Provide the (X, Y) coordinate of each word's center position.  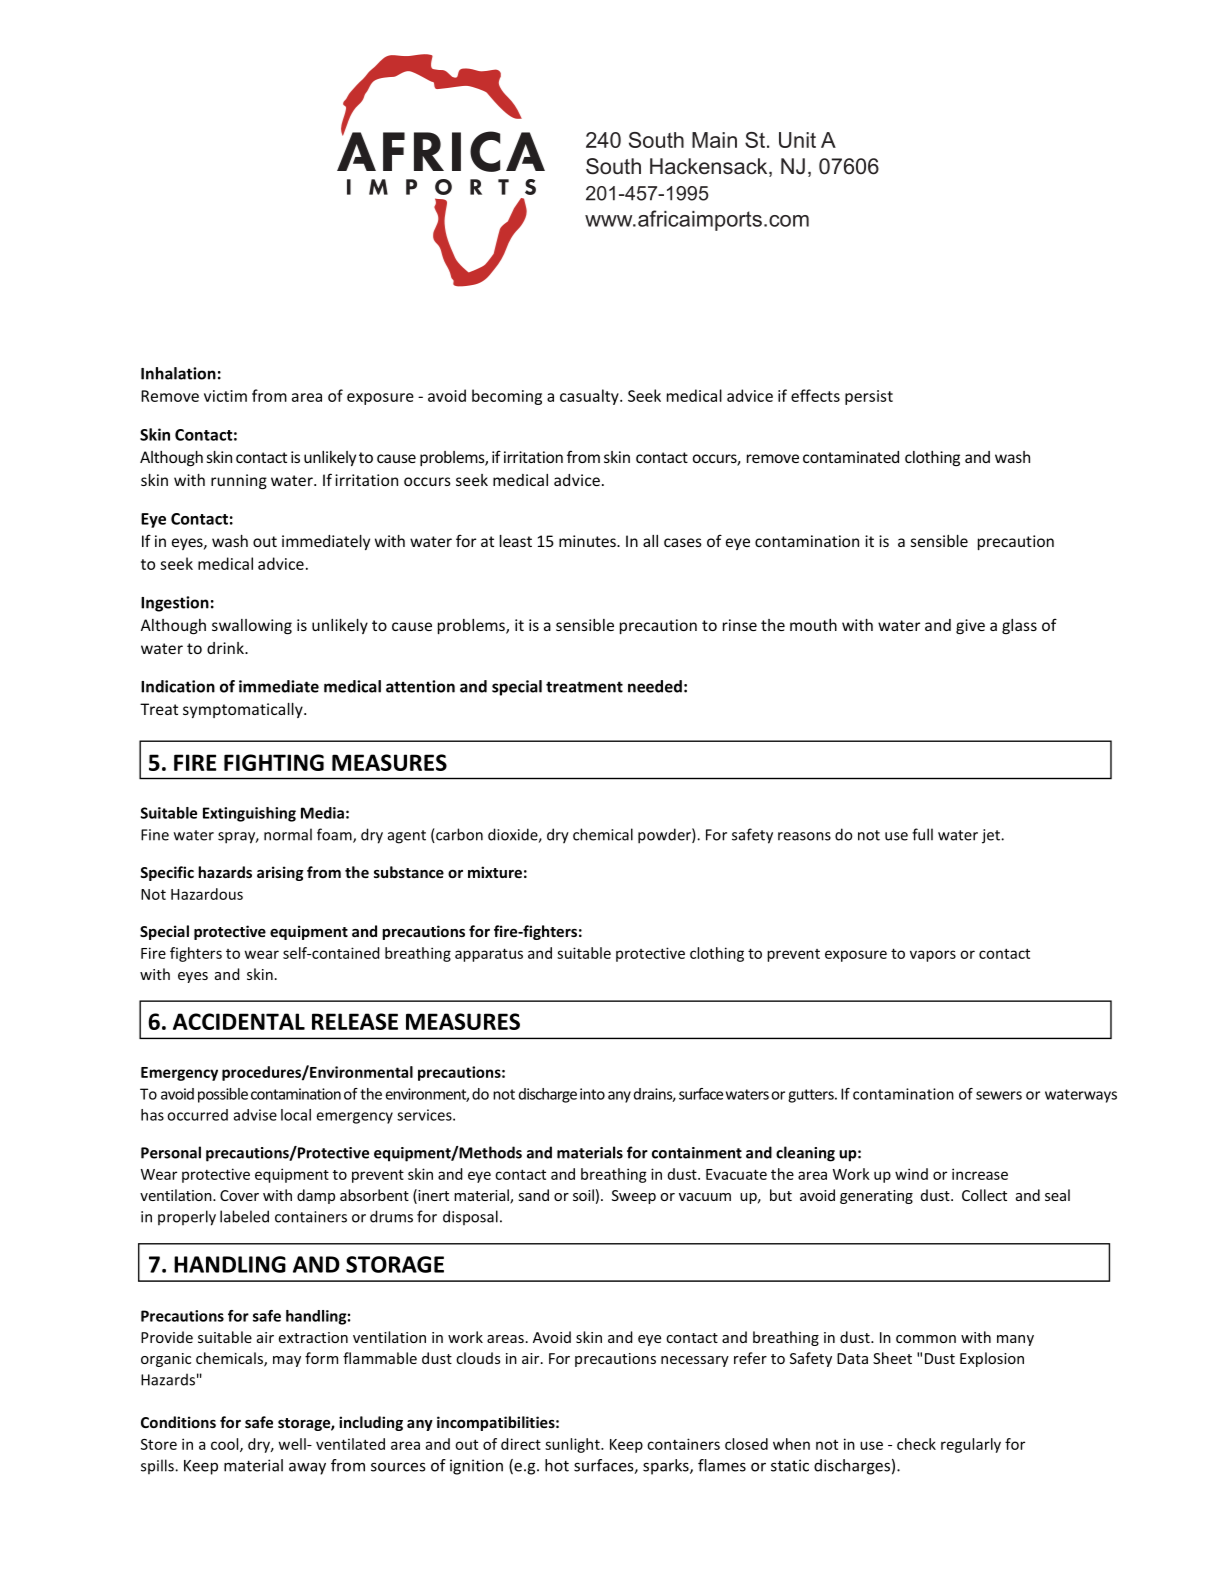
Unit (797, 140)
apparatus (489, 955)
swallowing (252, 626)
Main (714, 140)
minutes (588, 541)
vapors (933, 956)
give (970, 626)
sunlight (573, 1445)
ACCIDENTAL (239, 1021)
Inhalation (178, 373)
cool (226, 1445)
